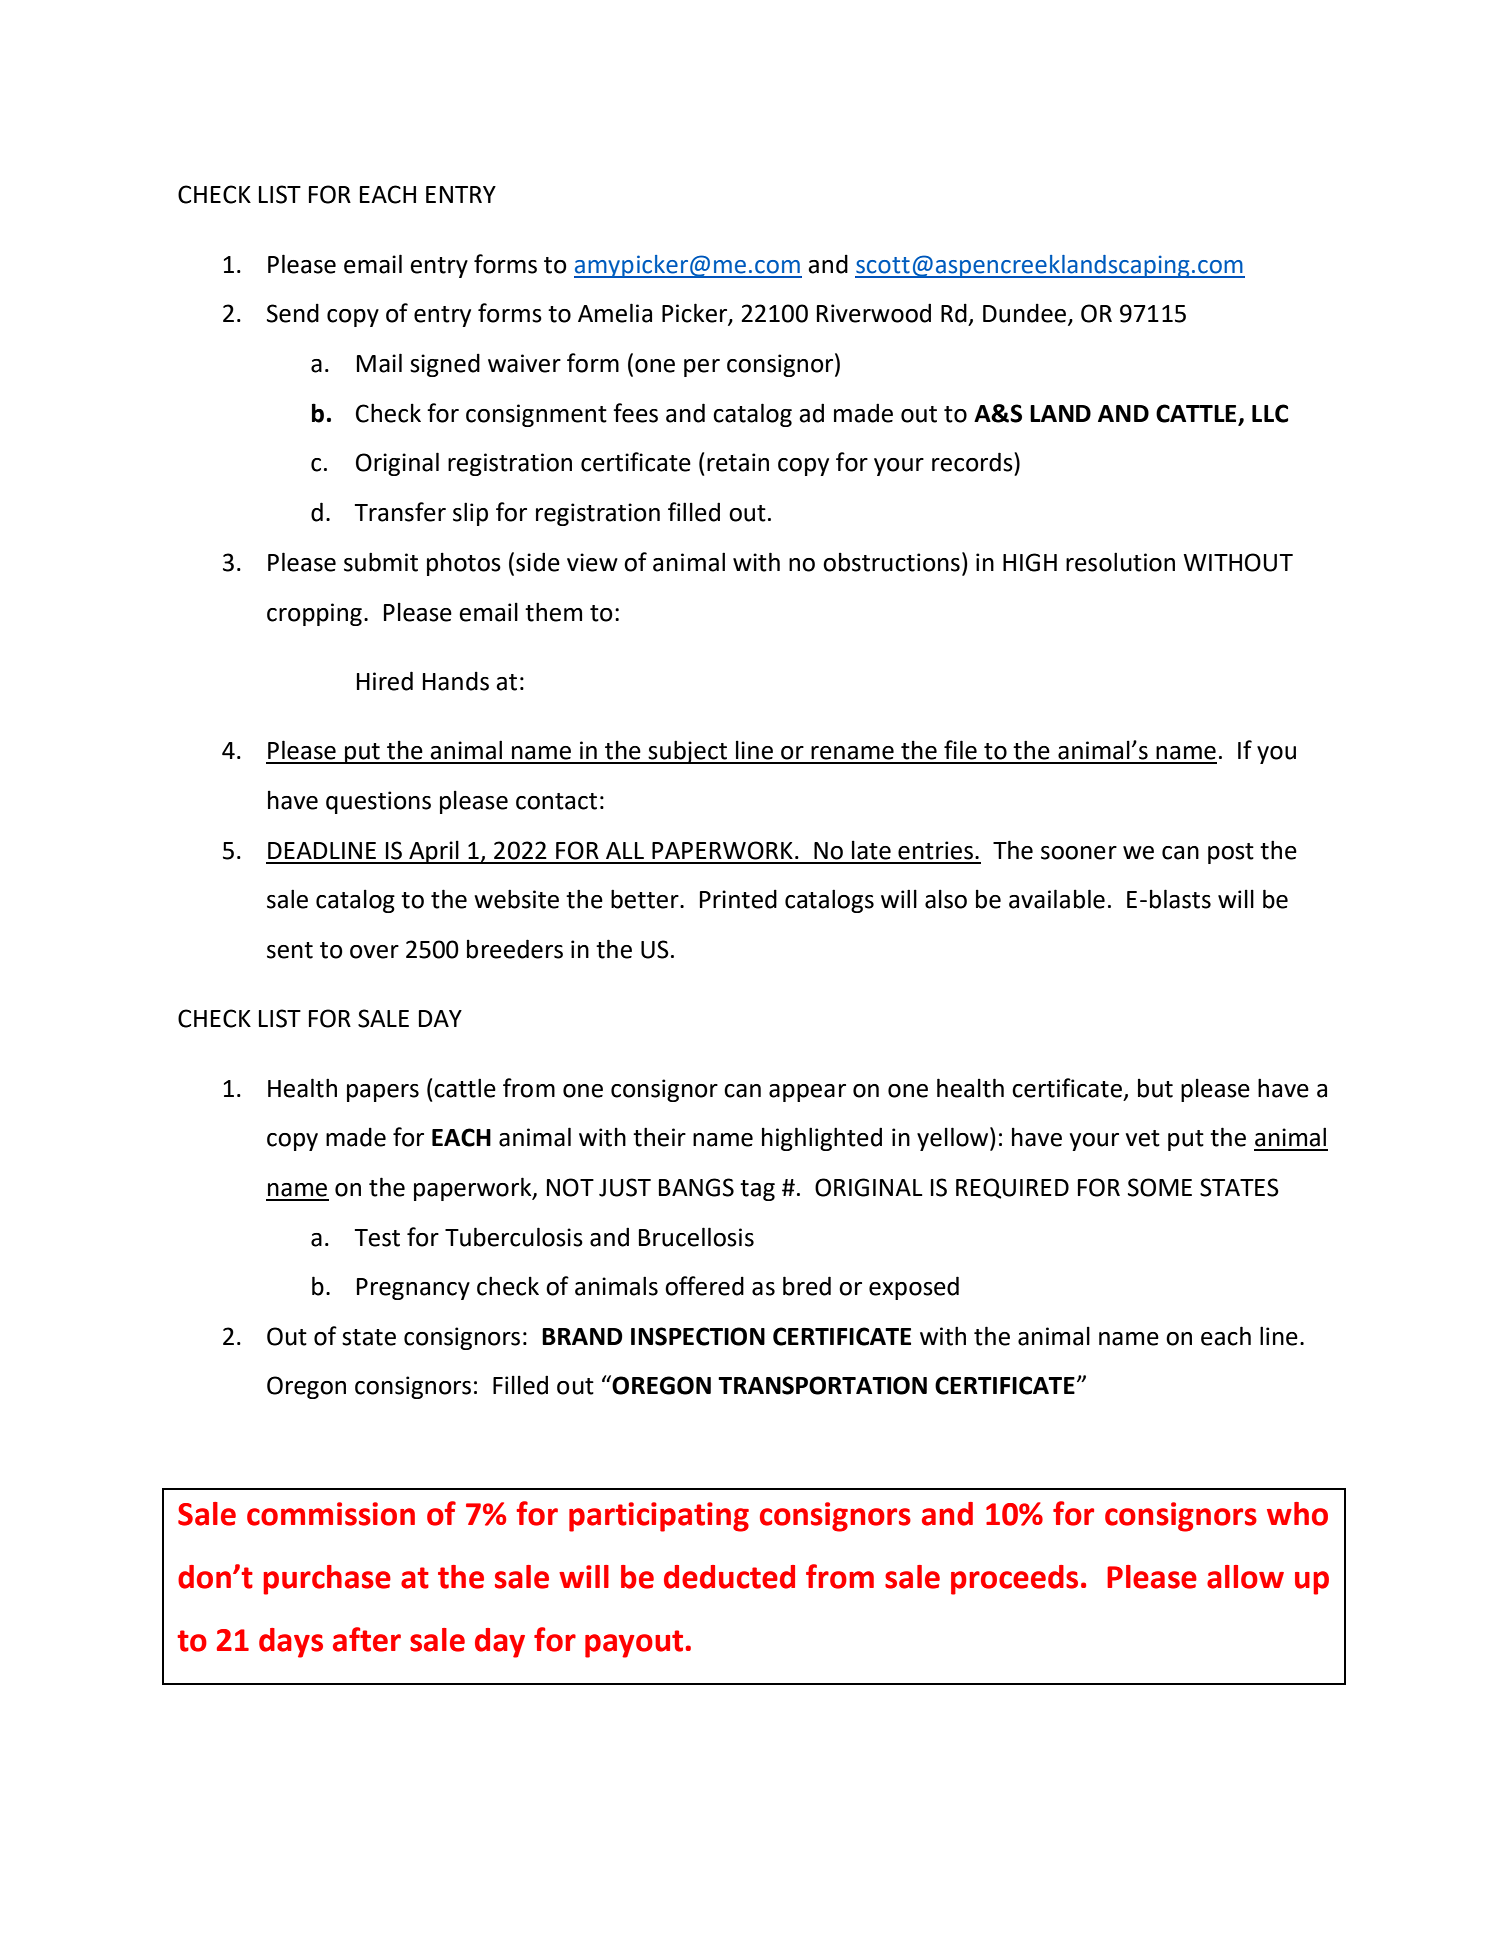 The image size is (1508, 1952). What do you see at coordinates (738, 899) in the image?
I see `Printed` at bounding box center [738, 899].
